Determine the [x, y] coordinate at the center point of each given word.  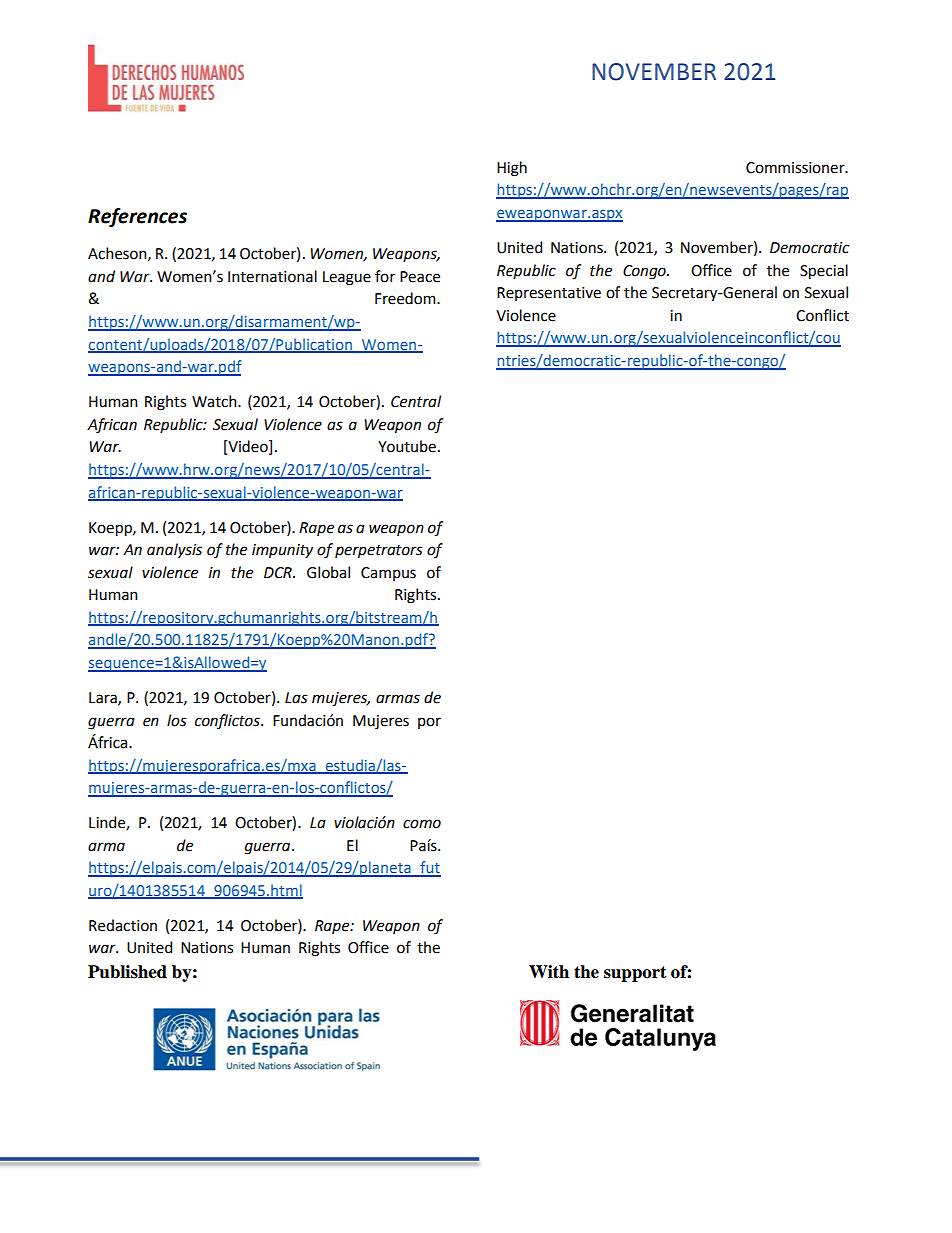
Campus [388, 574]
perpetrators [379, 552]
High [512, 169]
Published [127, 972]
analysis [174, 551]
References [137, 217]
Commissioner [796, 168]
